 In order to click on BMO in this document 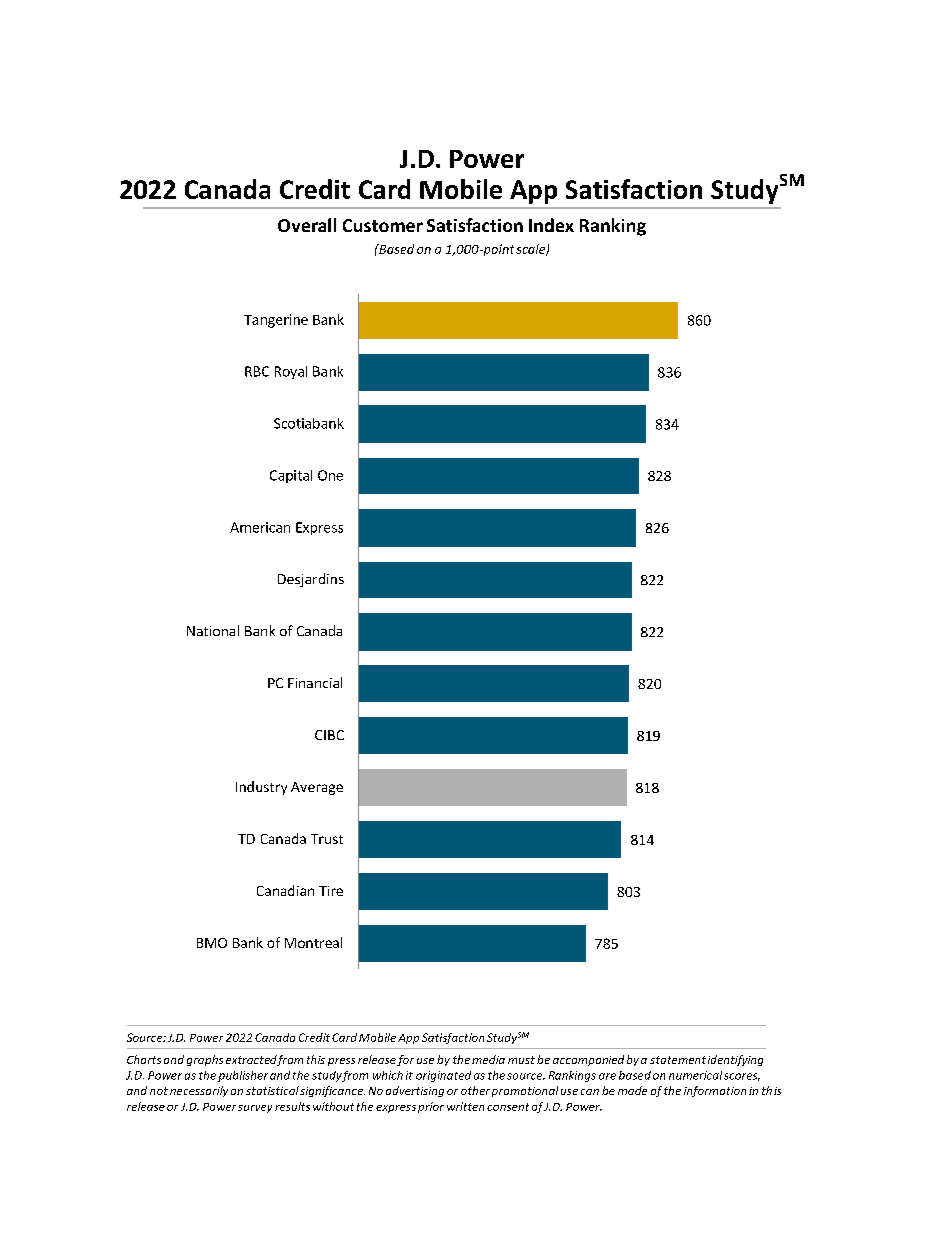, I will do `click(212, 943)`.
